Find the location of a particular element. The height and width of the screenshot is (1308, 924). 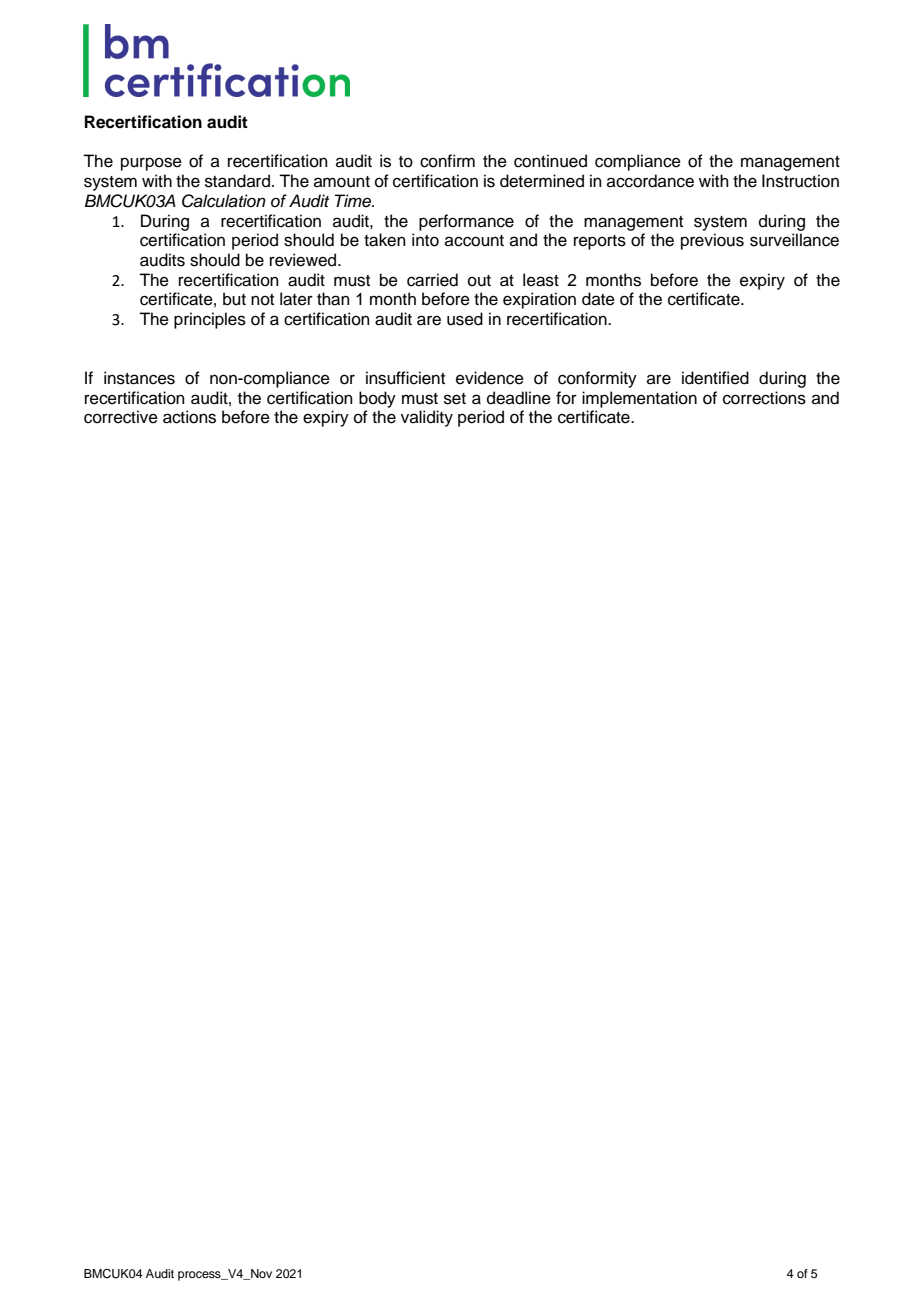

date is located at coordinates (598, 299).
